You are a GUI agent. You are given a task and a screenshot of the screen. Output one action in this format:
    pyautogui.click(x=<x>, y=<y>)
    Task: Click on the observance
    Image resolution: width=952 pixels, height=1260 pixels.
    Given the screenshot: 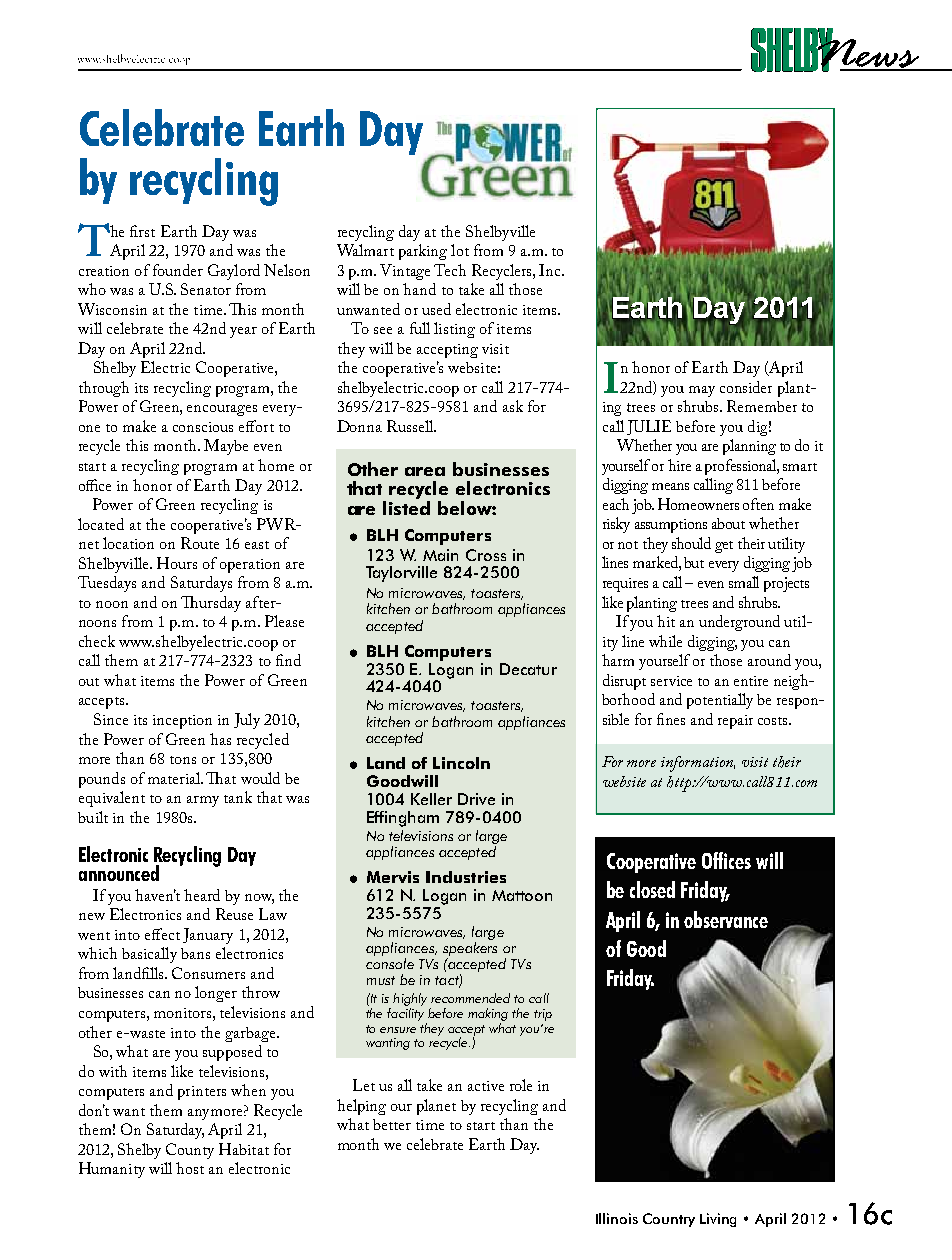 What is the action you would take?
    pyautogui.click(x=726, y=919)
